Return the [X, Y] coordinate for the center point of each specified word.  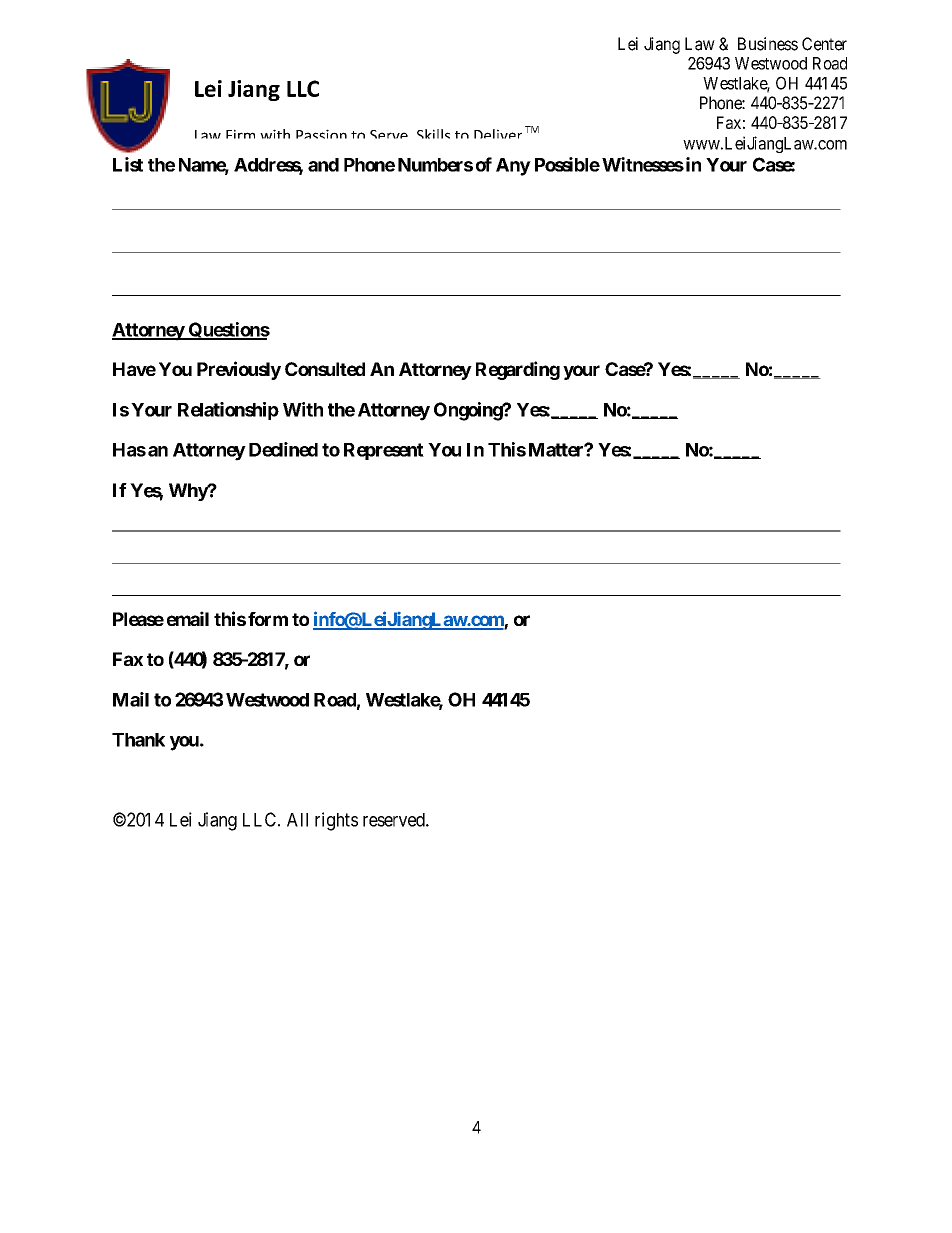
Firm [240, 134]
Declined [283, 449]
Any [513, 167]
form [268, 619]
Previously [239, 370]
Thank [138, 740]
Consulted [325, 369]
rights [336, 821]
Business [768, 44]
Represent [384, 451]
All [297, 820]
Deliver [498, 134]
